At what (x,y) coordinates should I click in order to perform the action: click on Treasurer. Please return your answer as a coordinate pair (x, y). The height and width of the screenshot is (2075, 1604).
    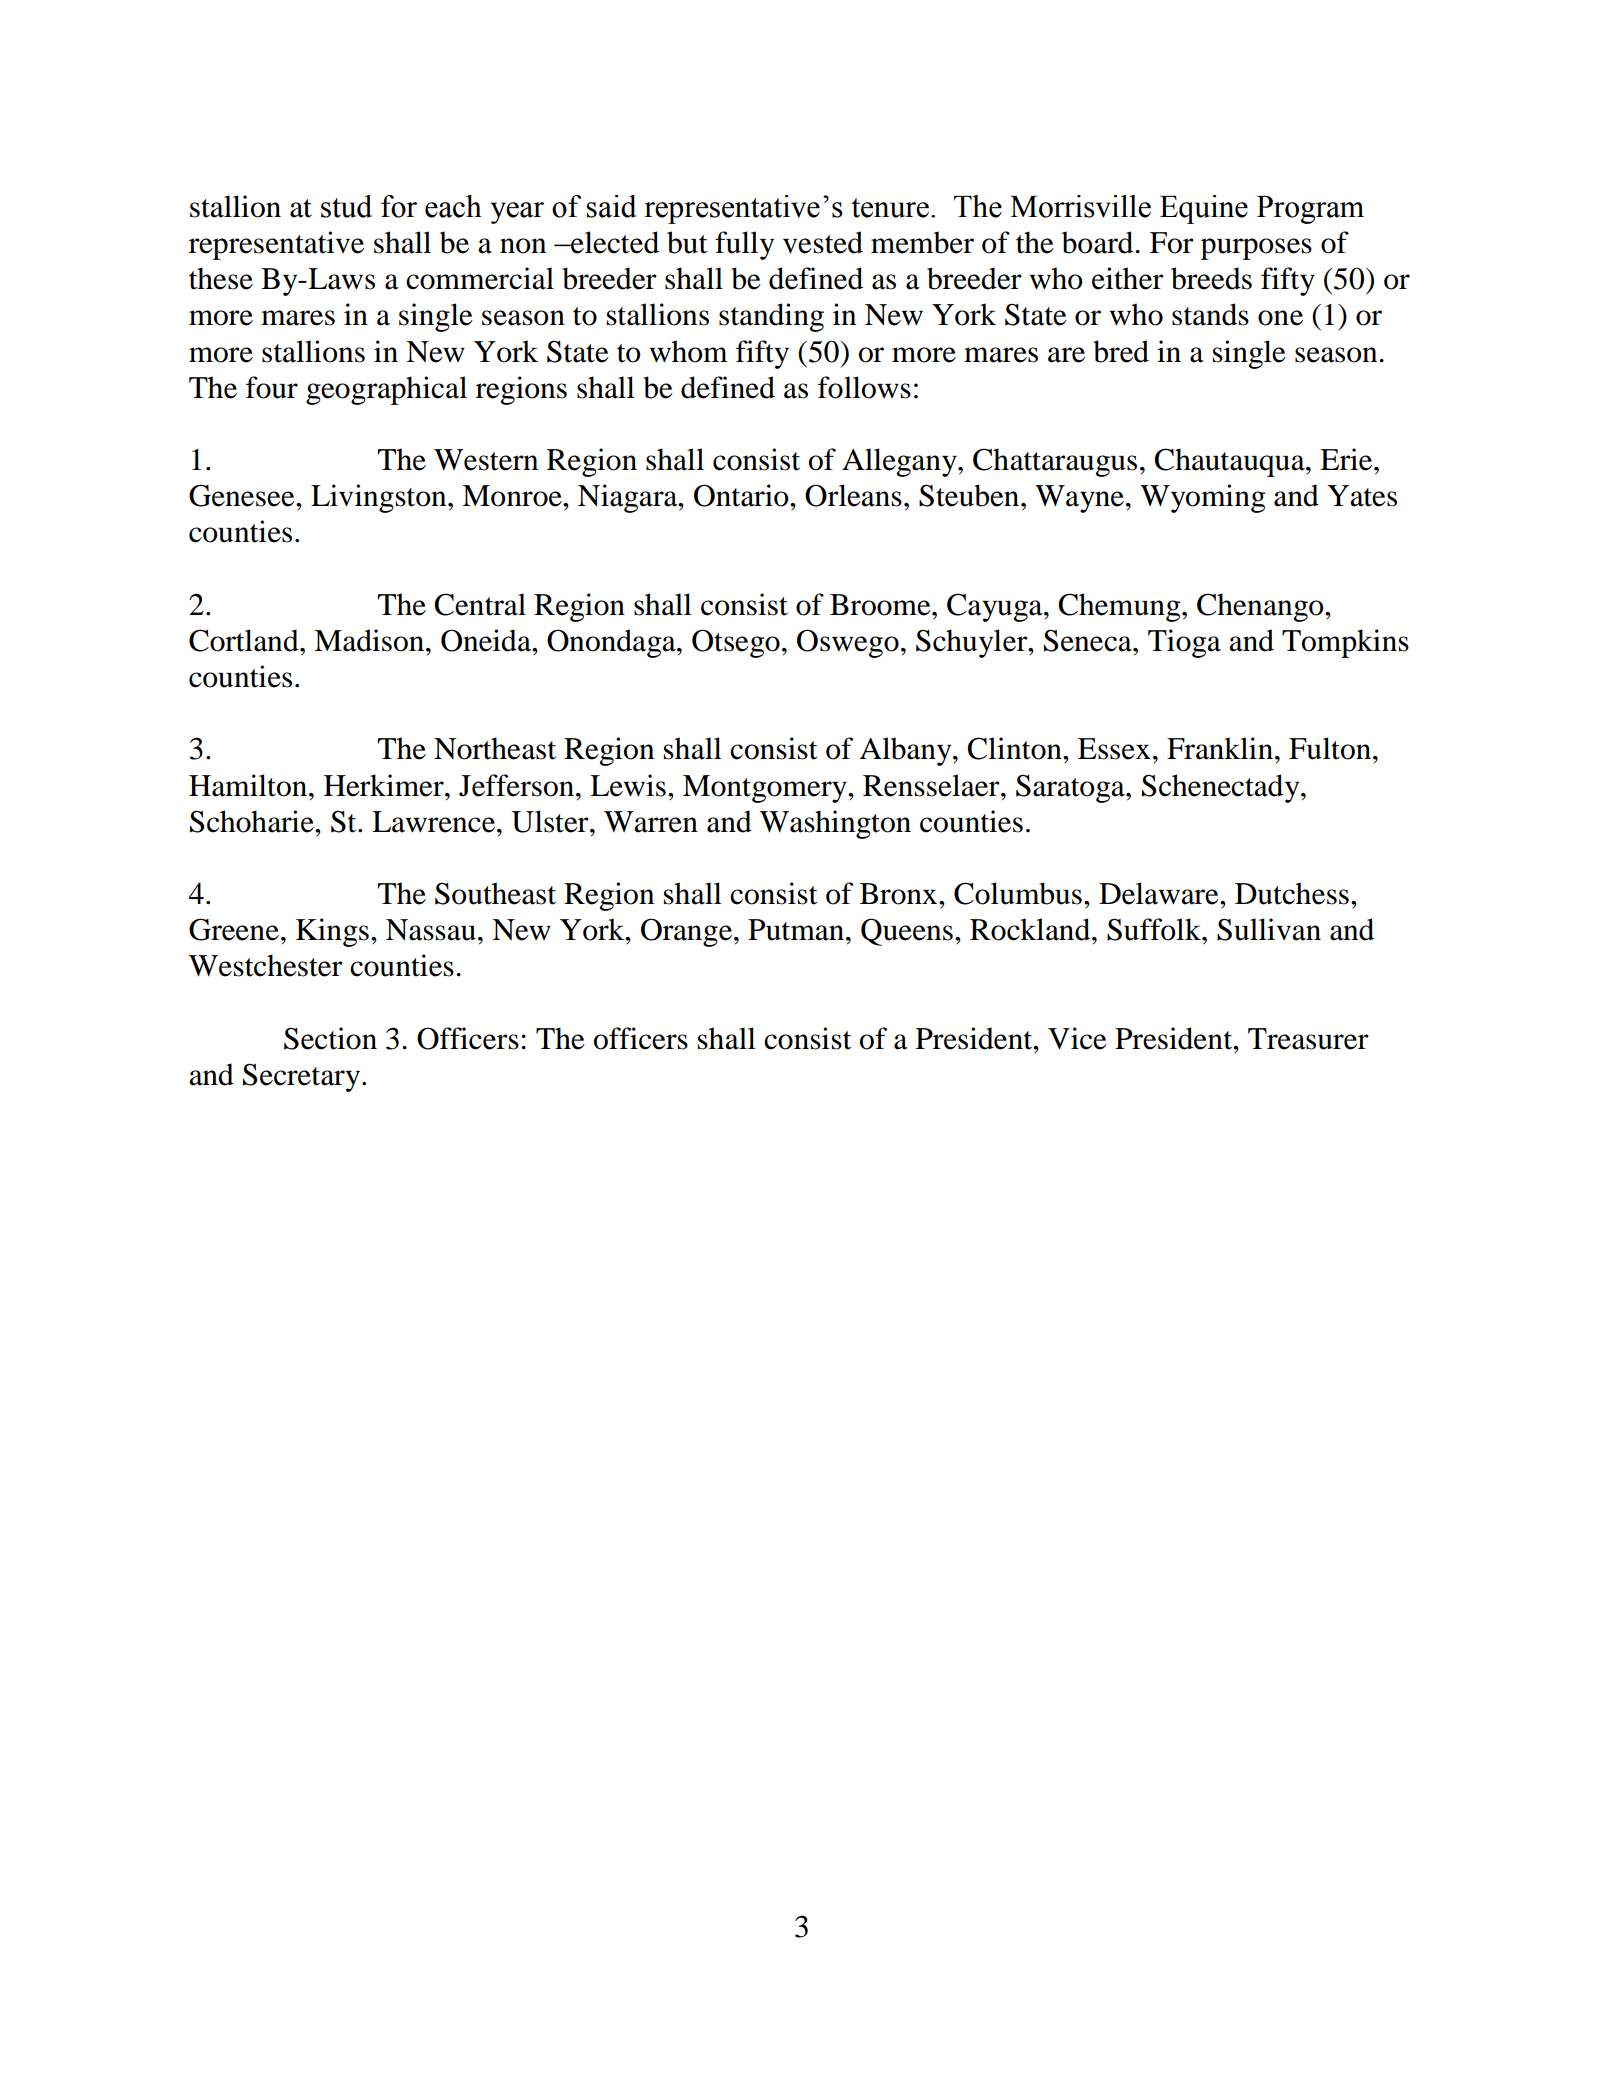
    Looking at the image, I should click on (1308, 1039).
